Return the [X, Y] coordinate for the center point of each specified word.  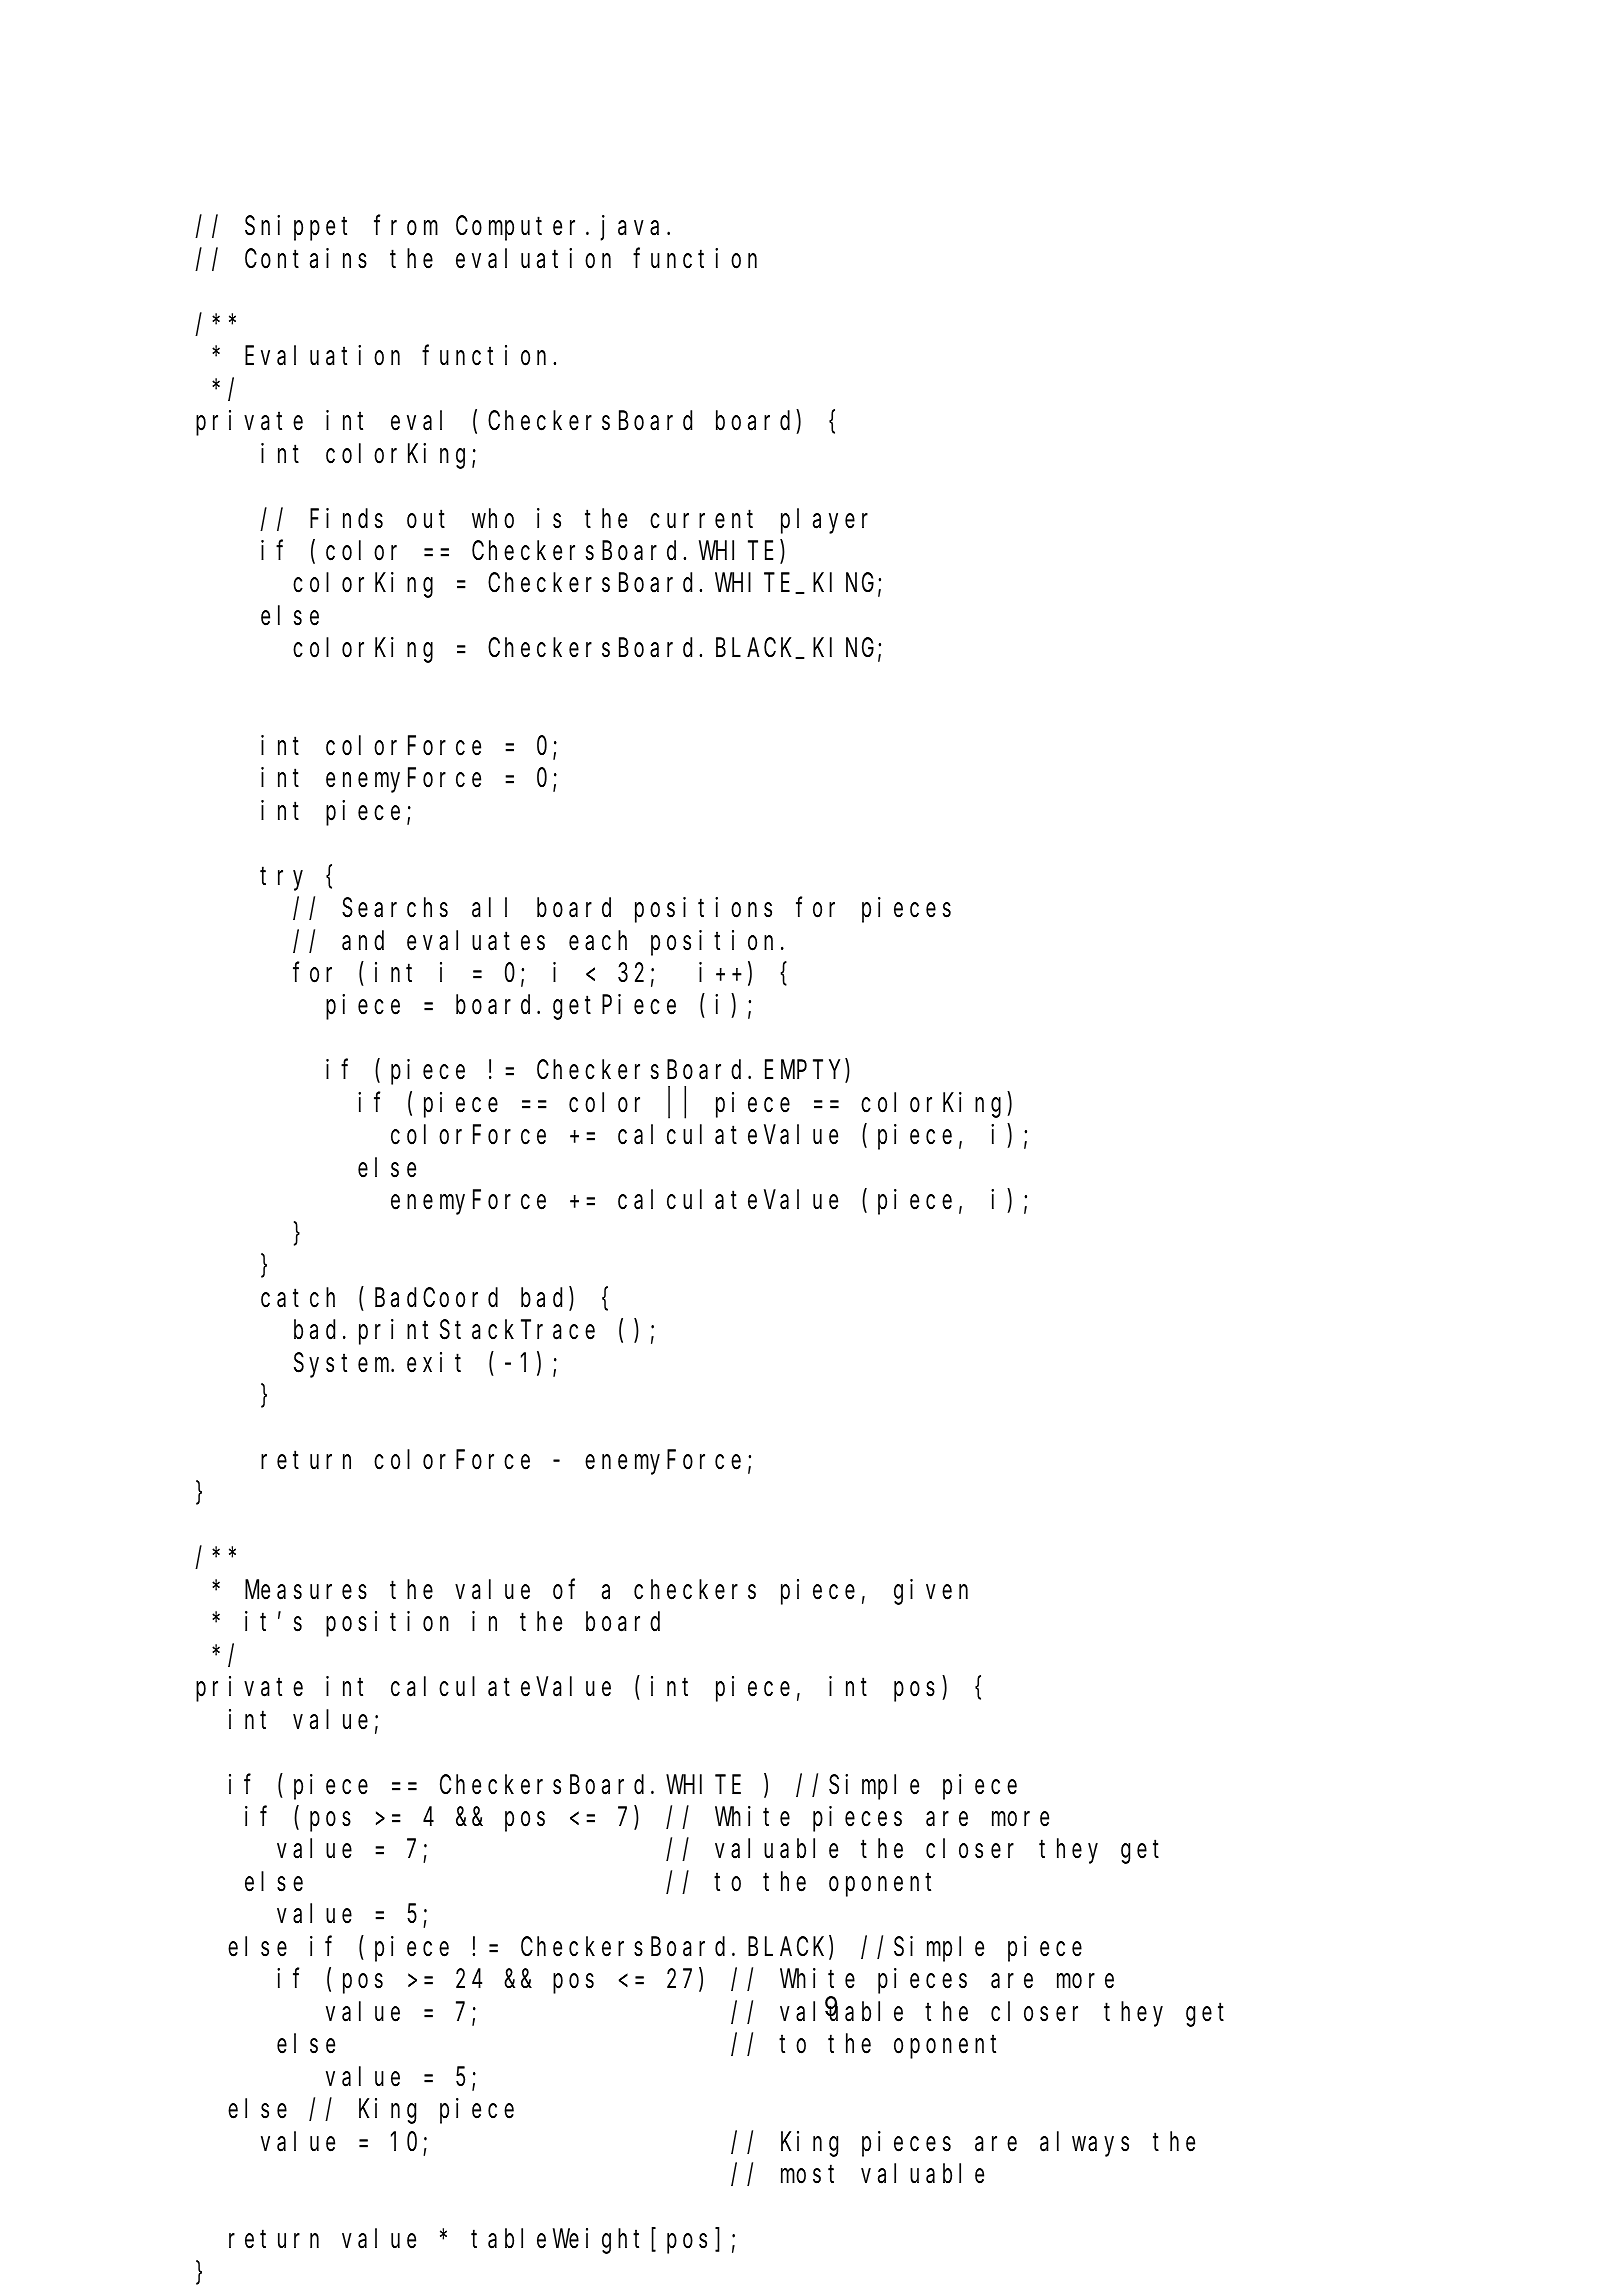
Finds [346, 518]
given [931, 1592]
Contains [306, 258]
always [1084, 2144]
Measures [306, 1591]
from [406, 226]
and [363, 941]
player [824, 521]
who [493, 519]
